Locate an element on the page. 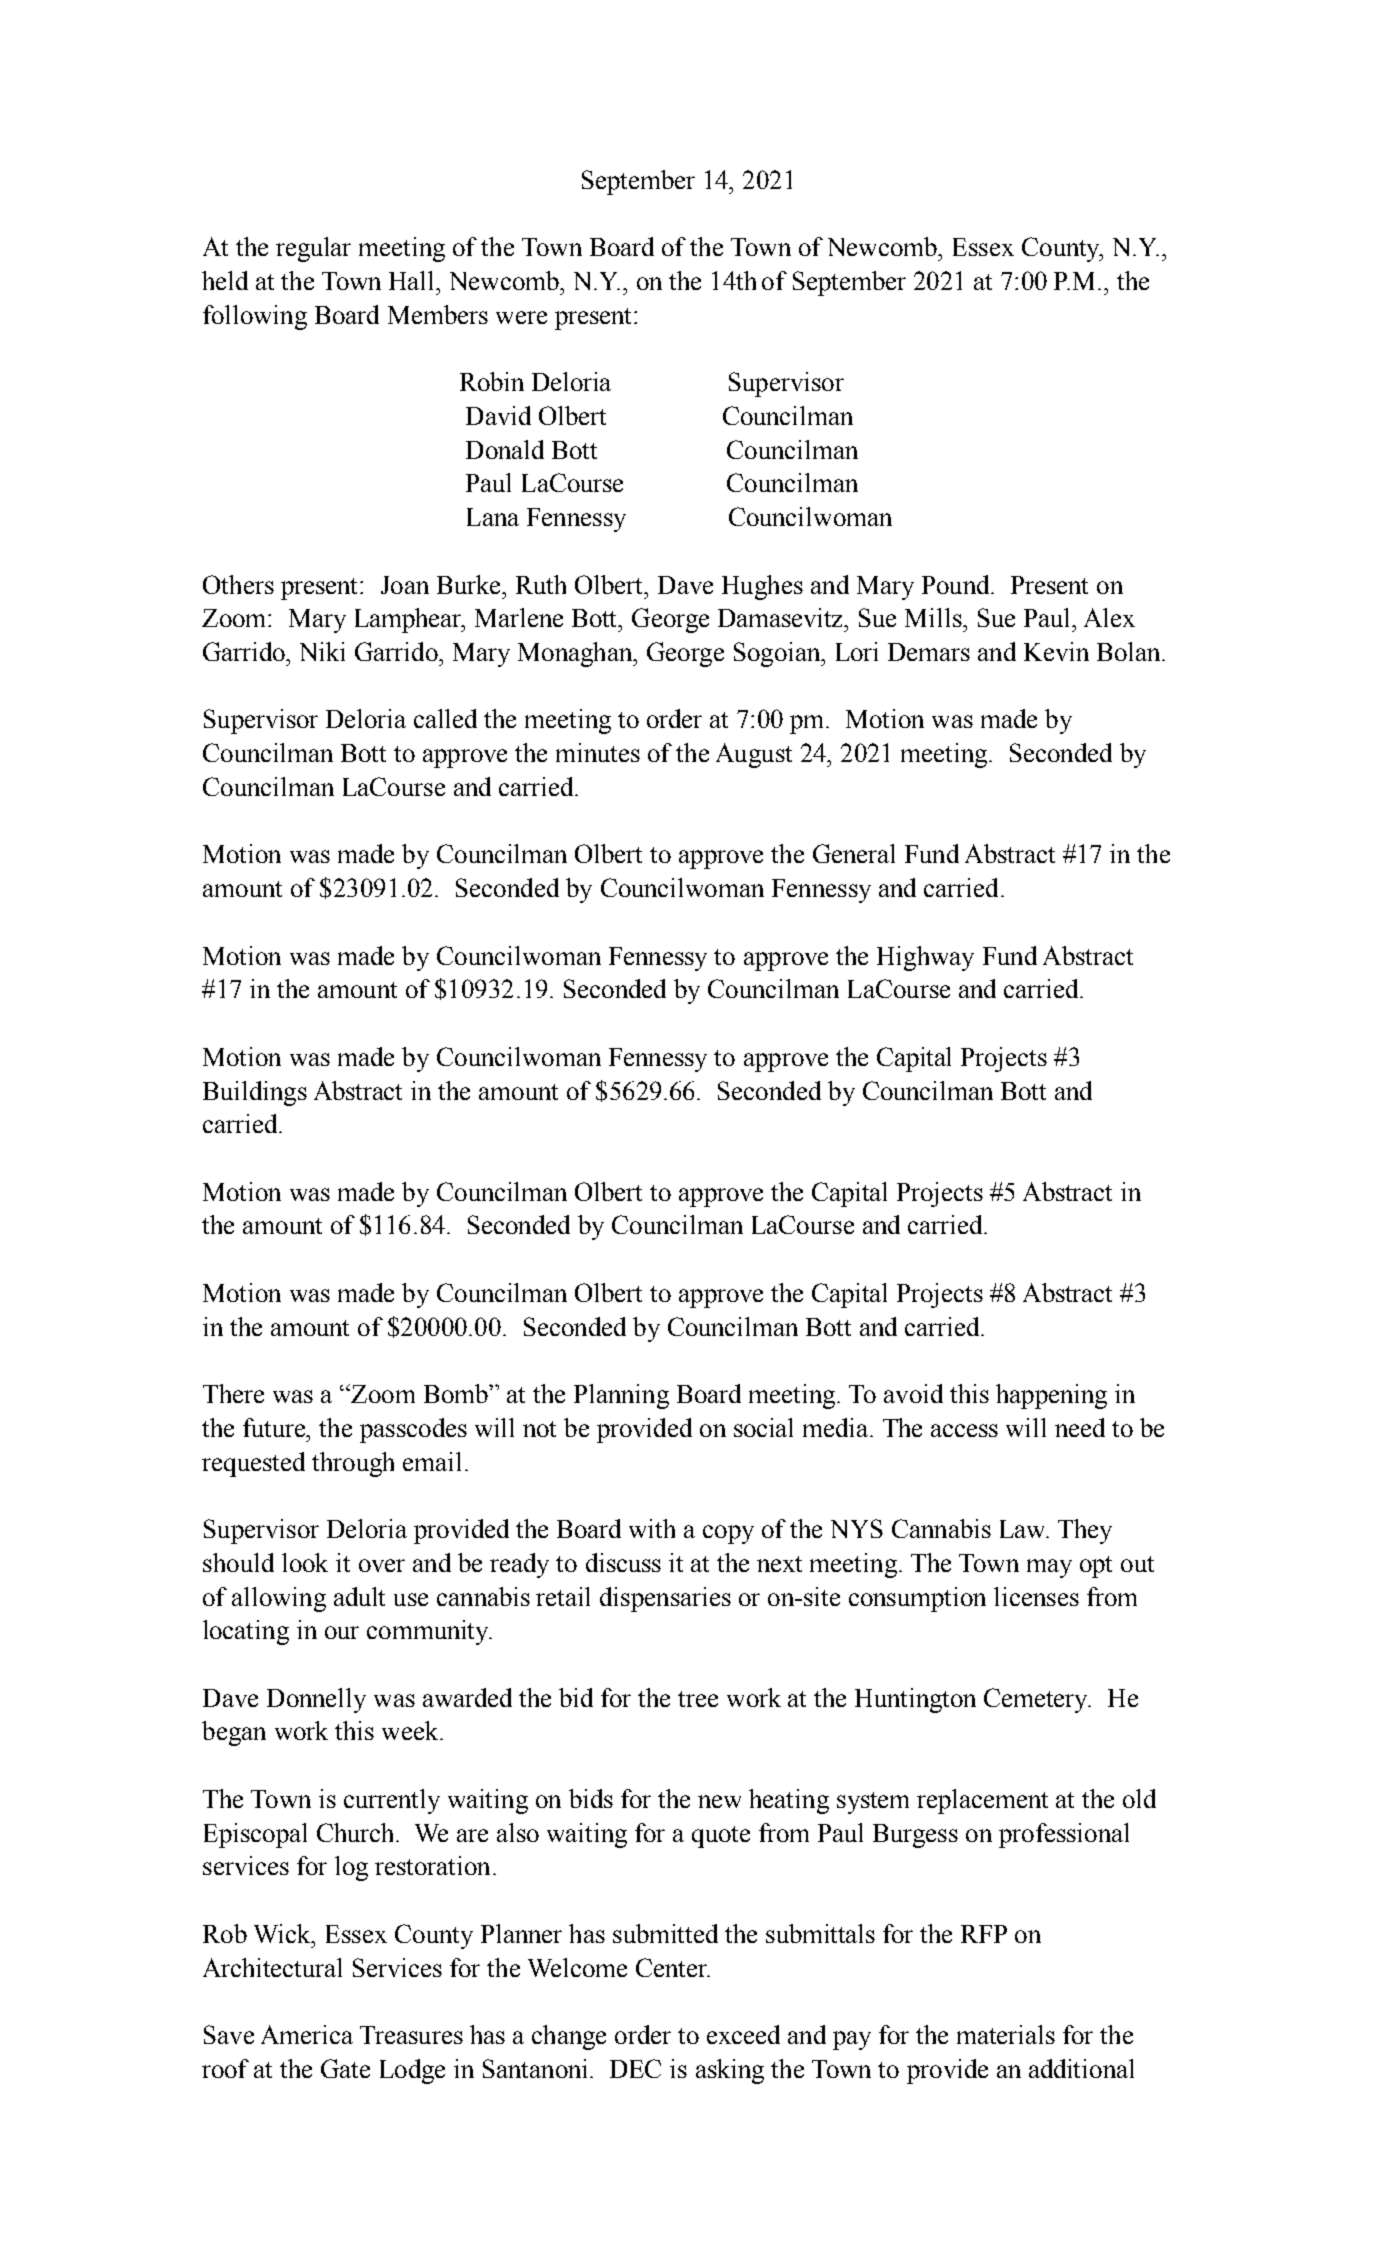 The image size is (1376, 2267). Pound is located at coordinates (957, 584).
